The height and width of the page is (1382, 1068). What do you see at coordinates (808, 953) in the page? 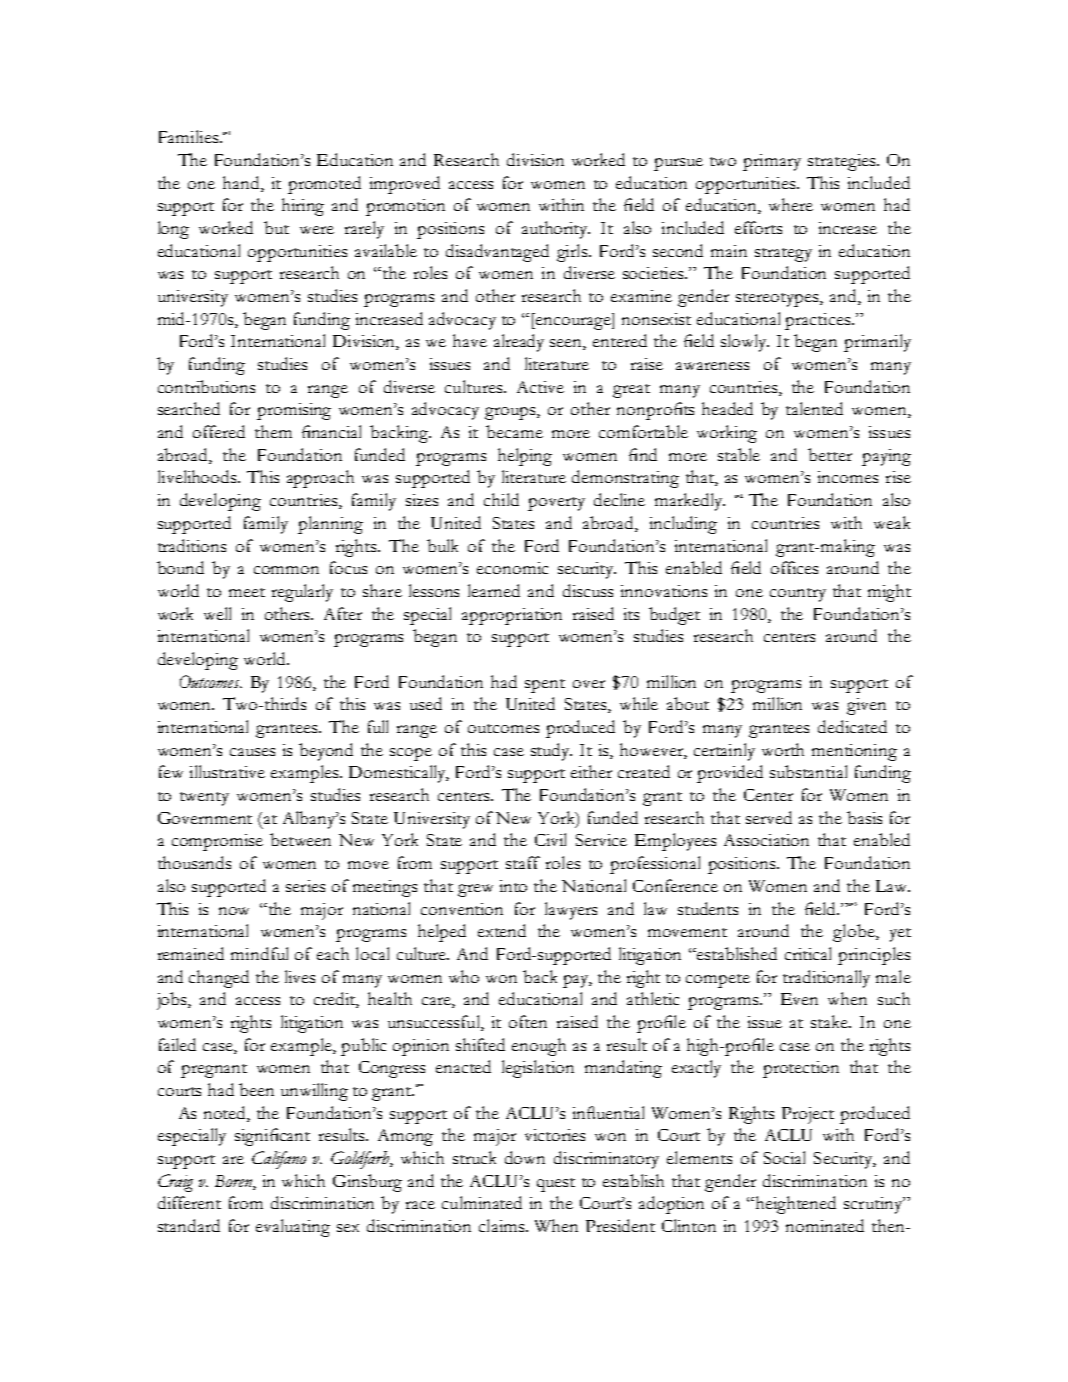
I see `critical` at bounding box center [808, 953].
